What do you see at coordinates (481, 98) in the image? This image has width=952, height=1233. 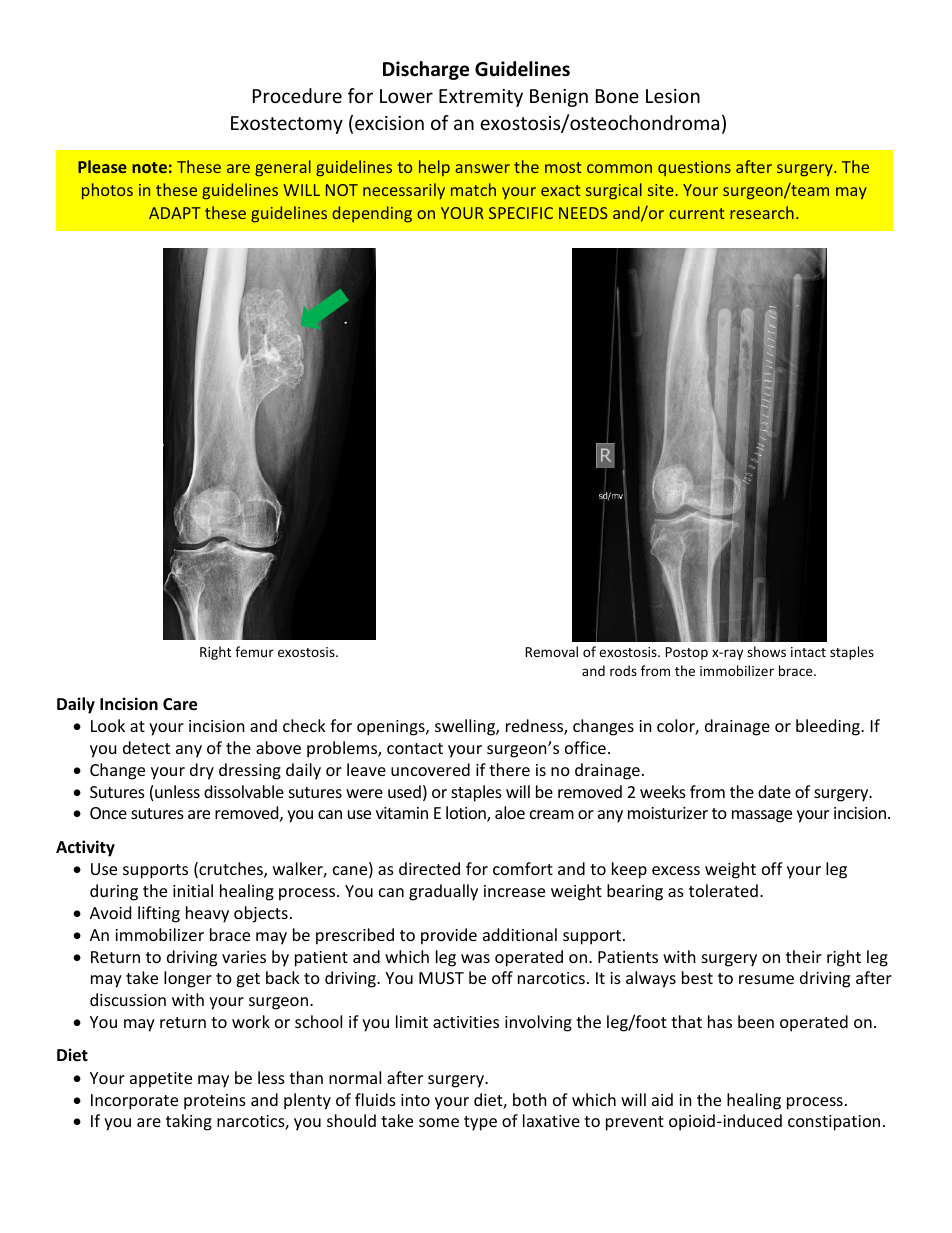 I see `Extremity` at bounding box center [481, 98].
